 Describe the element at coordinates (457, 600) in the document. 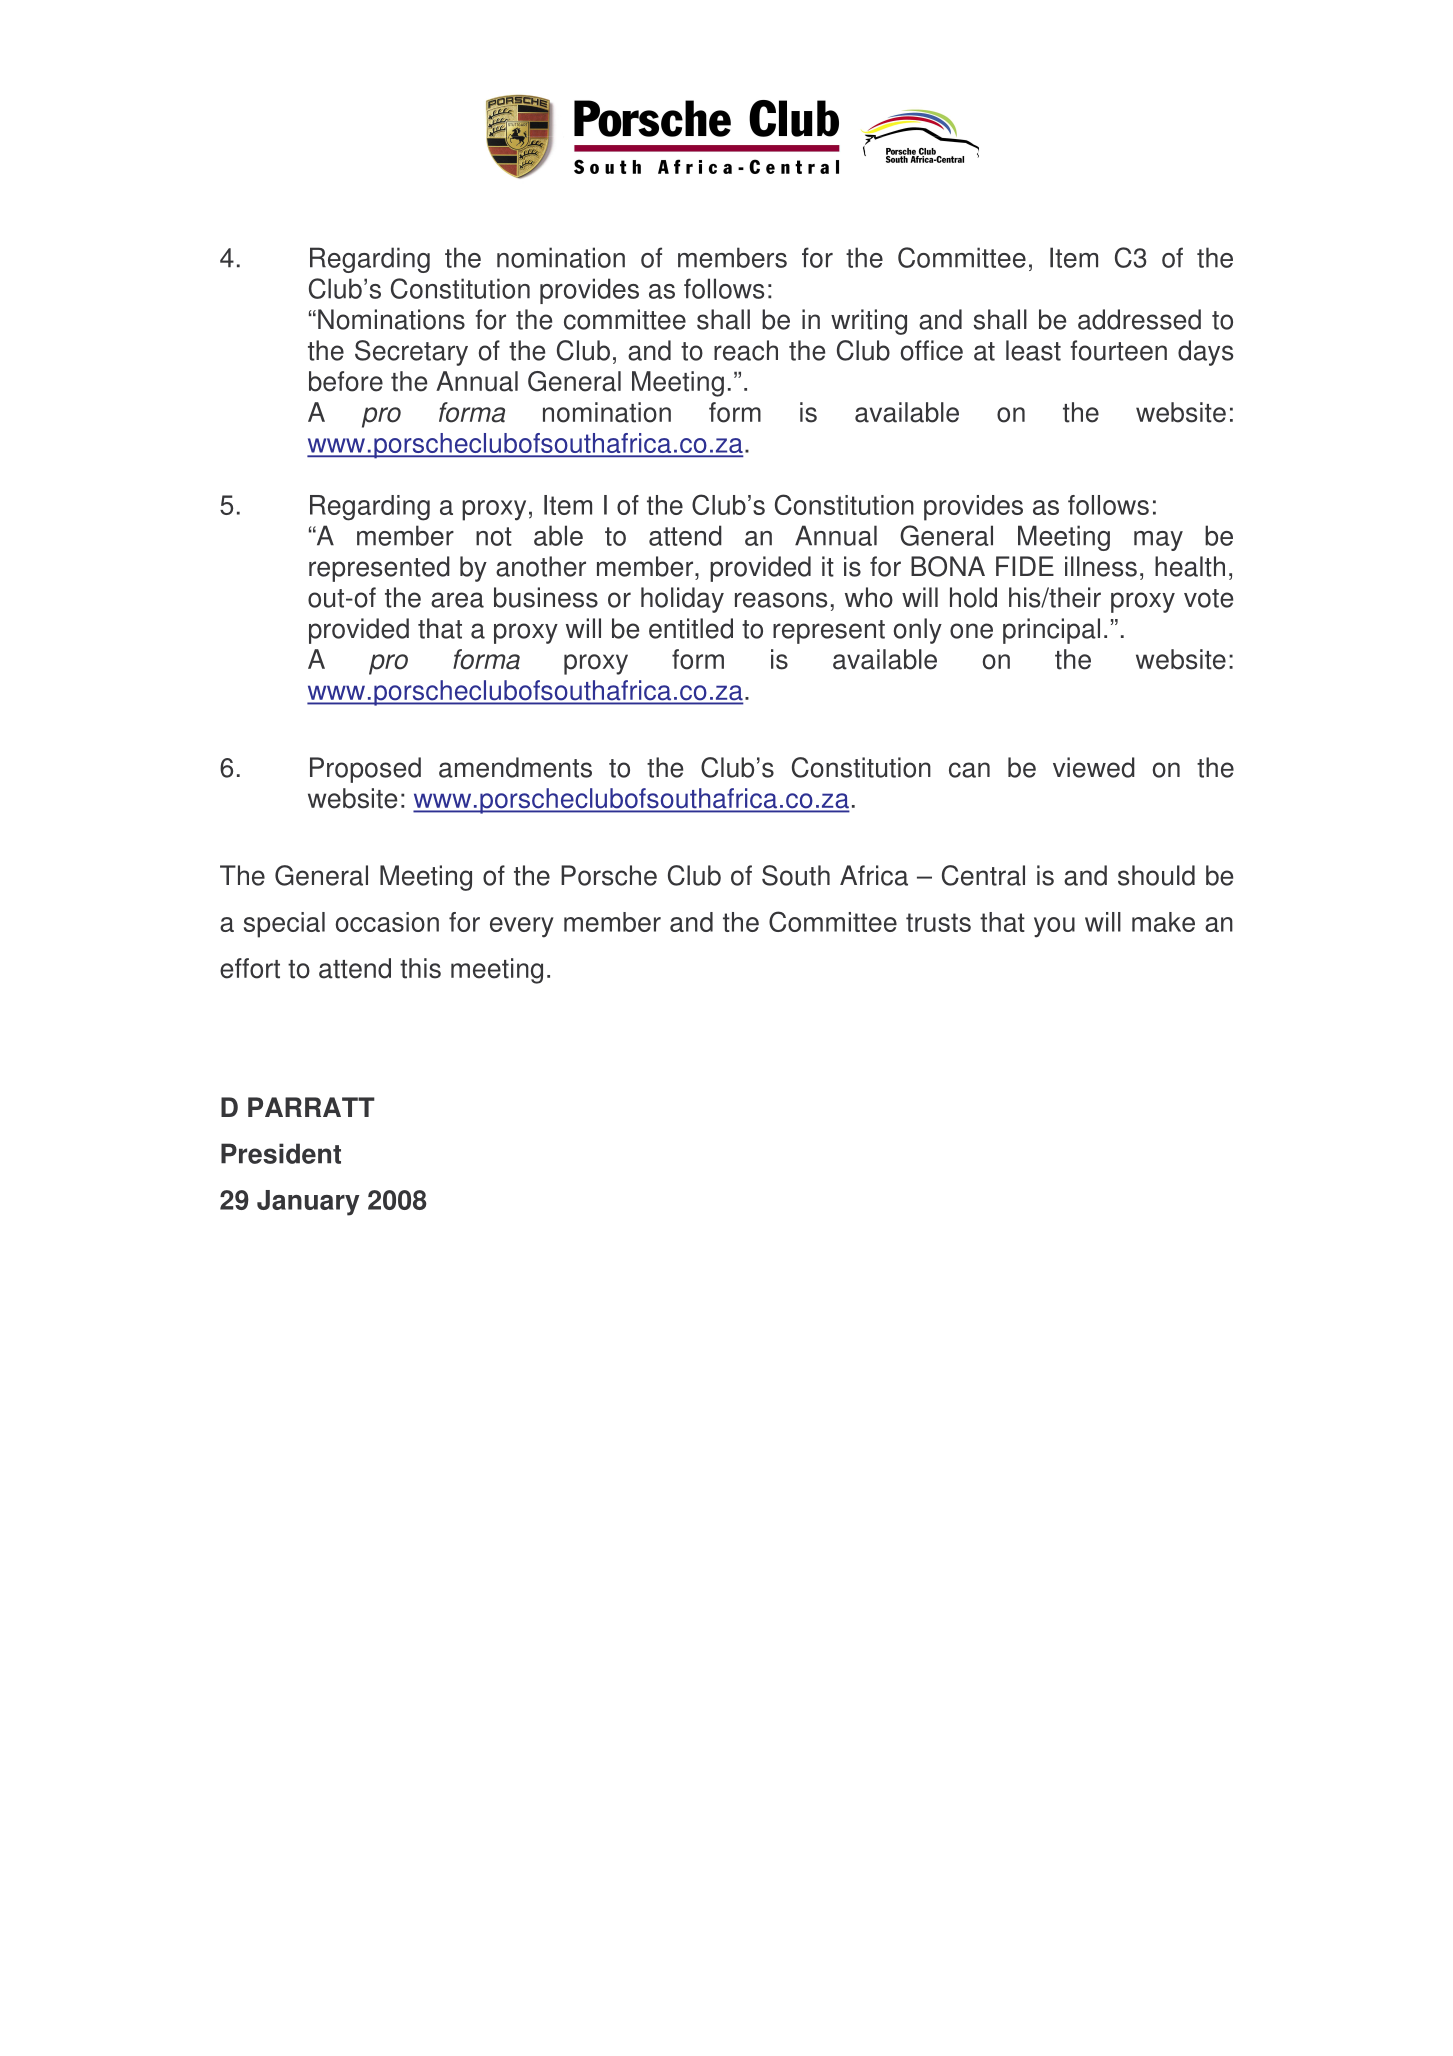

I see `area` at that location.
